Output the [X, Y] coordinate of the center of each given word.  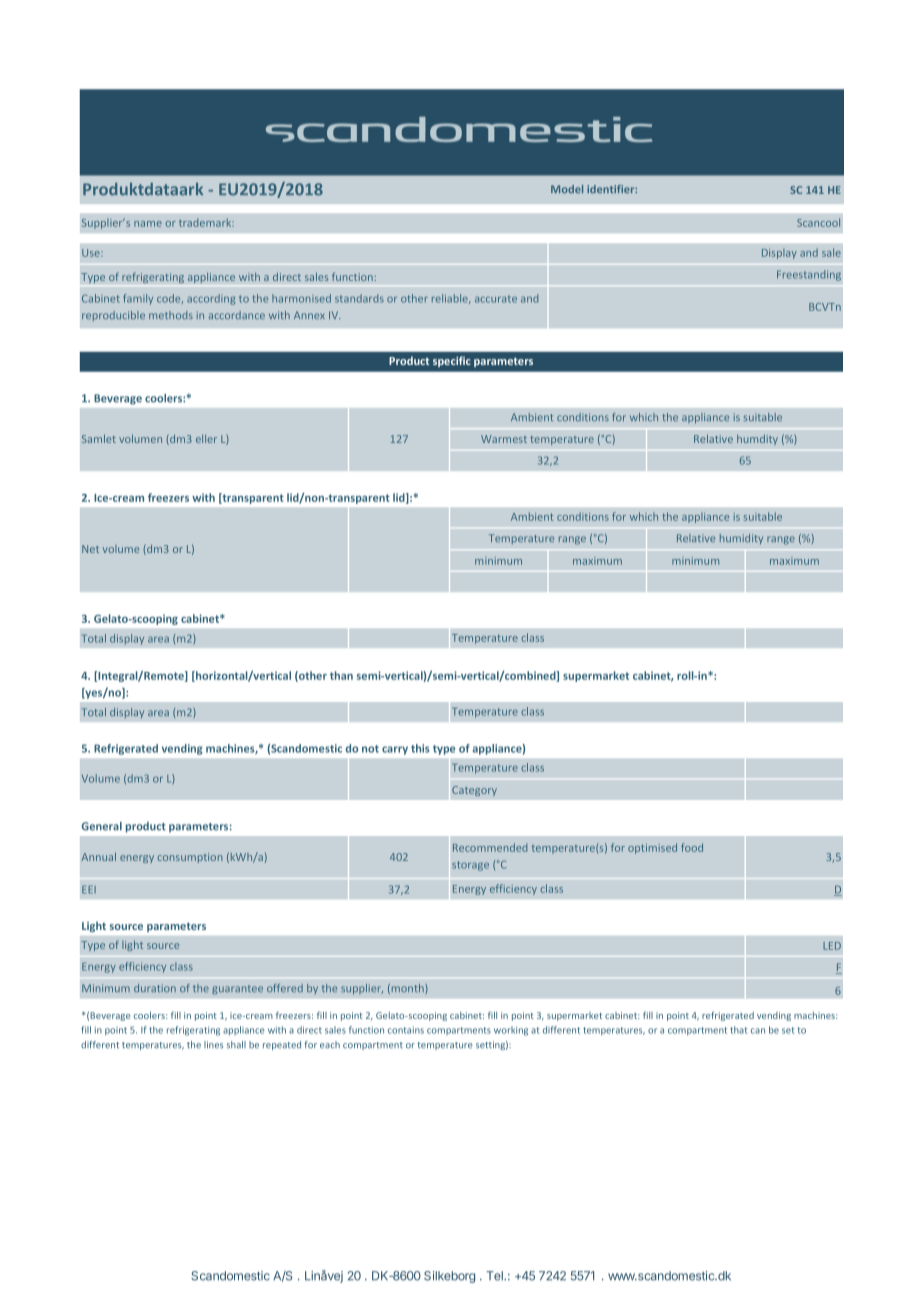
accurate [496, 299]
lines [213, 1045]
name [148, 224]
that [738, 1030]
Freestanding [809, 275]
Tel [495, 1276]
